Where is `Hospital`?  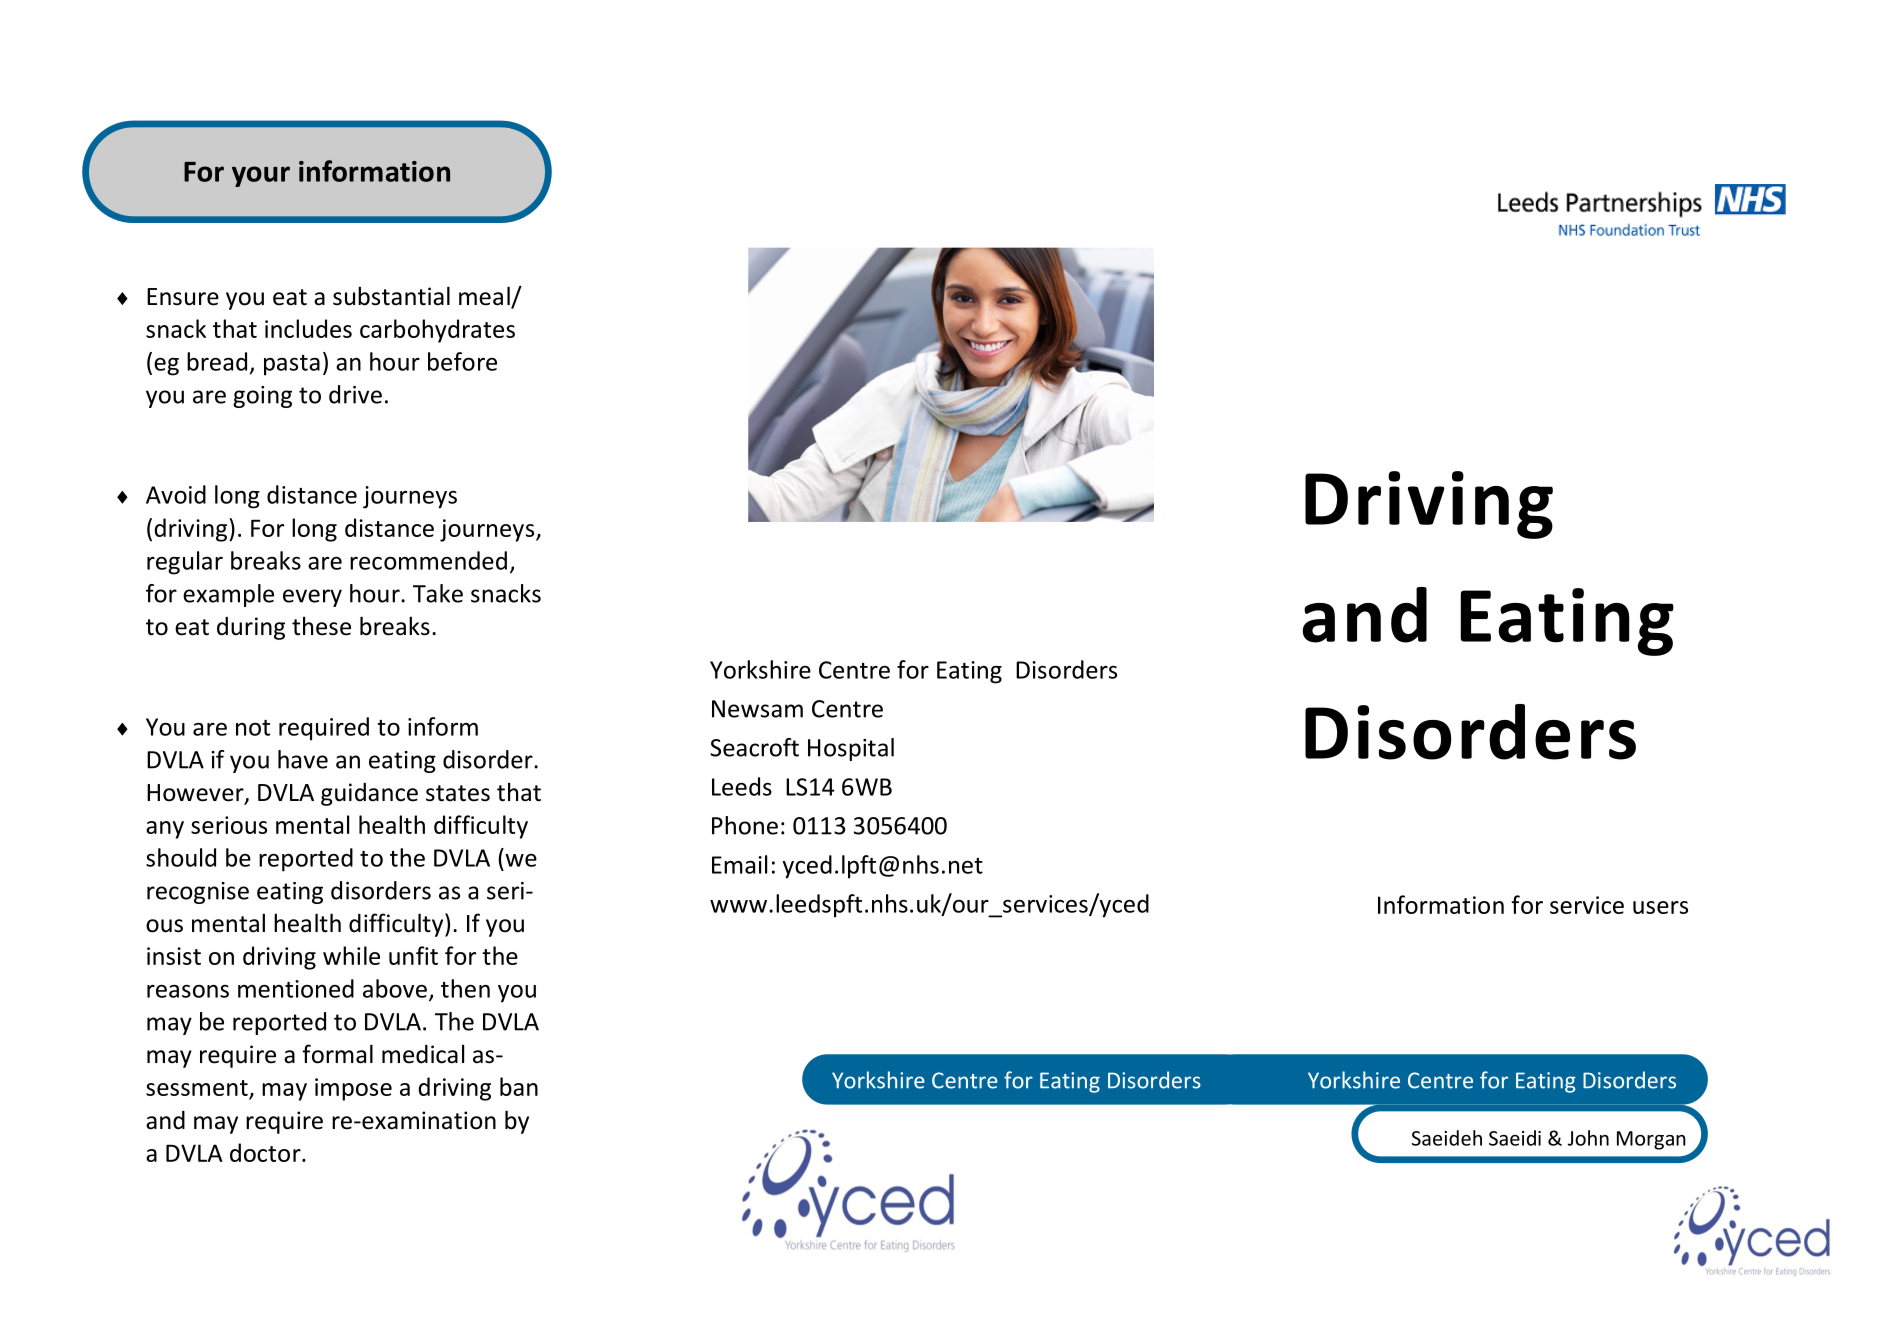 Hospital is located at coordinates (851, 749).
